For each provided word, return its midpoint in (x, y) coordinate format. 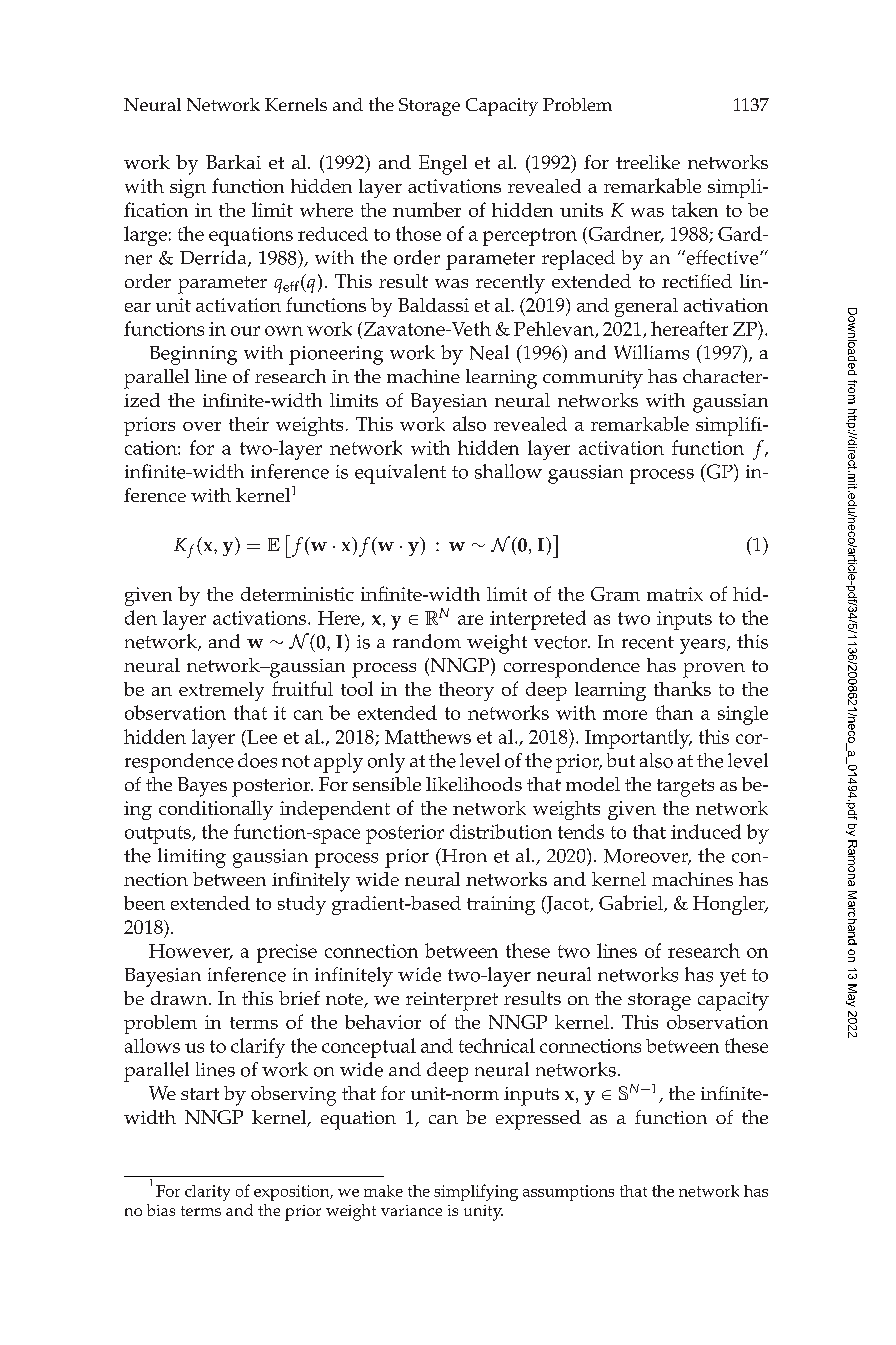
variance (411, 1210)
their (249, 424)
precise (287, 953)
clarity (207, 1193)
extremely (221, 691)
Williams (651, 352)
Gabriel (632, 903)
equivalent (400, 474)
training (501, 905)
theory (466, 691)
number (427, 209)
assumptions (568, 1193)
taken (695, 209)
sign (188, 188)
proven (714, 670)
